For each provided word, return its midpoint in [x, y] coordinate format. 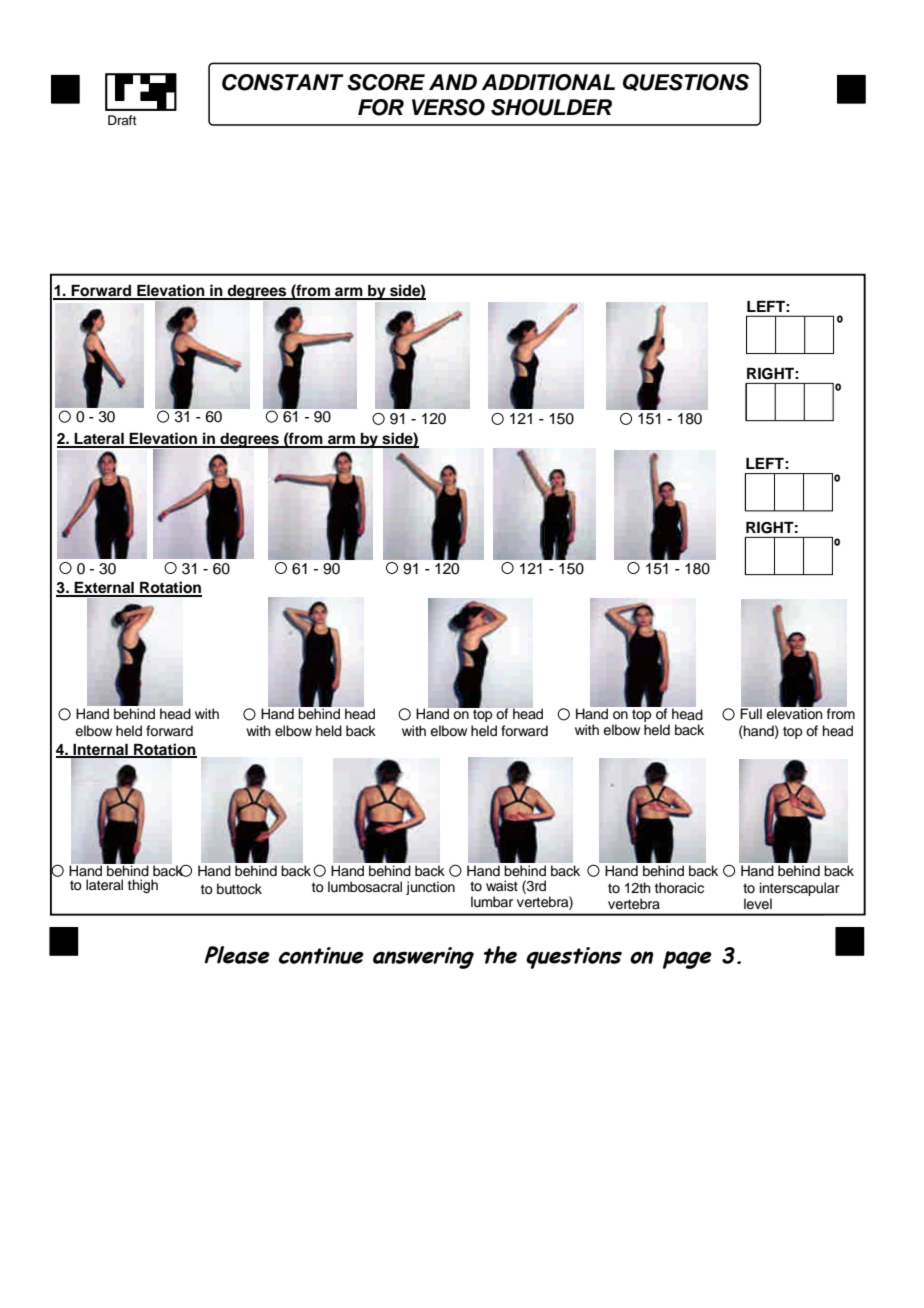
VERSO [448, 107]
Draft [122, 120]
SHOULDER [551, 107]
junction [430, 888]
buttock [239, 889]
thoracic [679, 888]
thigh [143, 886]
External [104, 589]
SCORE [386, 82]
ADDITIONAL [548, 82]
